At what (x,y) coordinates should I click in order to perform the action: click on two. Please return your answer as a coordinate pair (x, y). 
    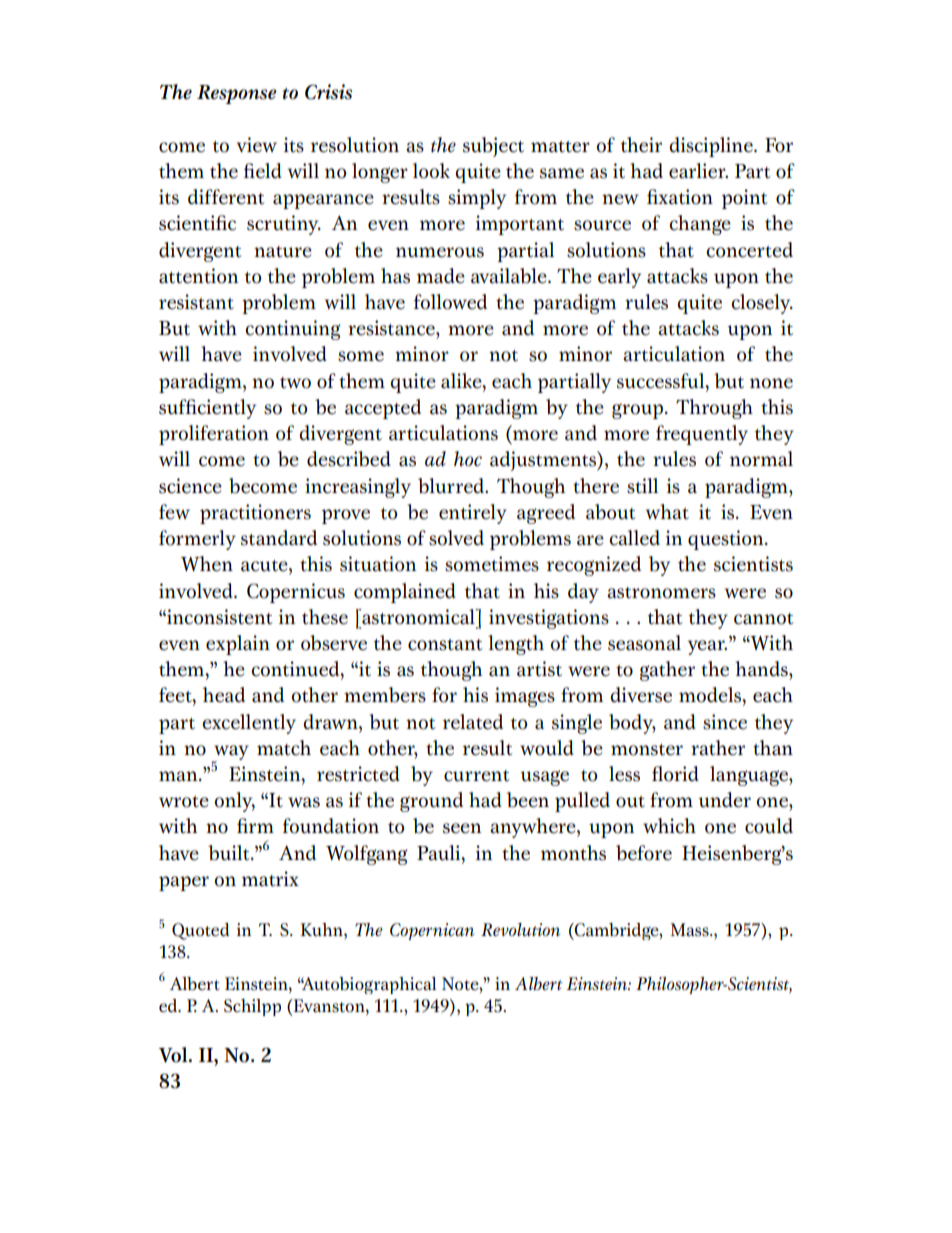
    Looking at the image, I should click on (295, 383).
